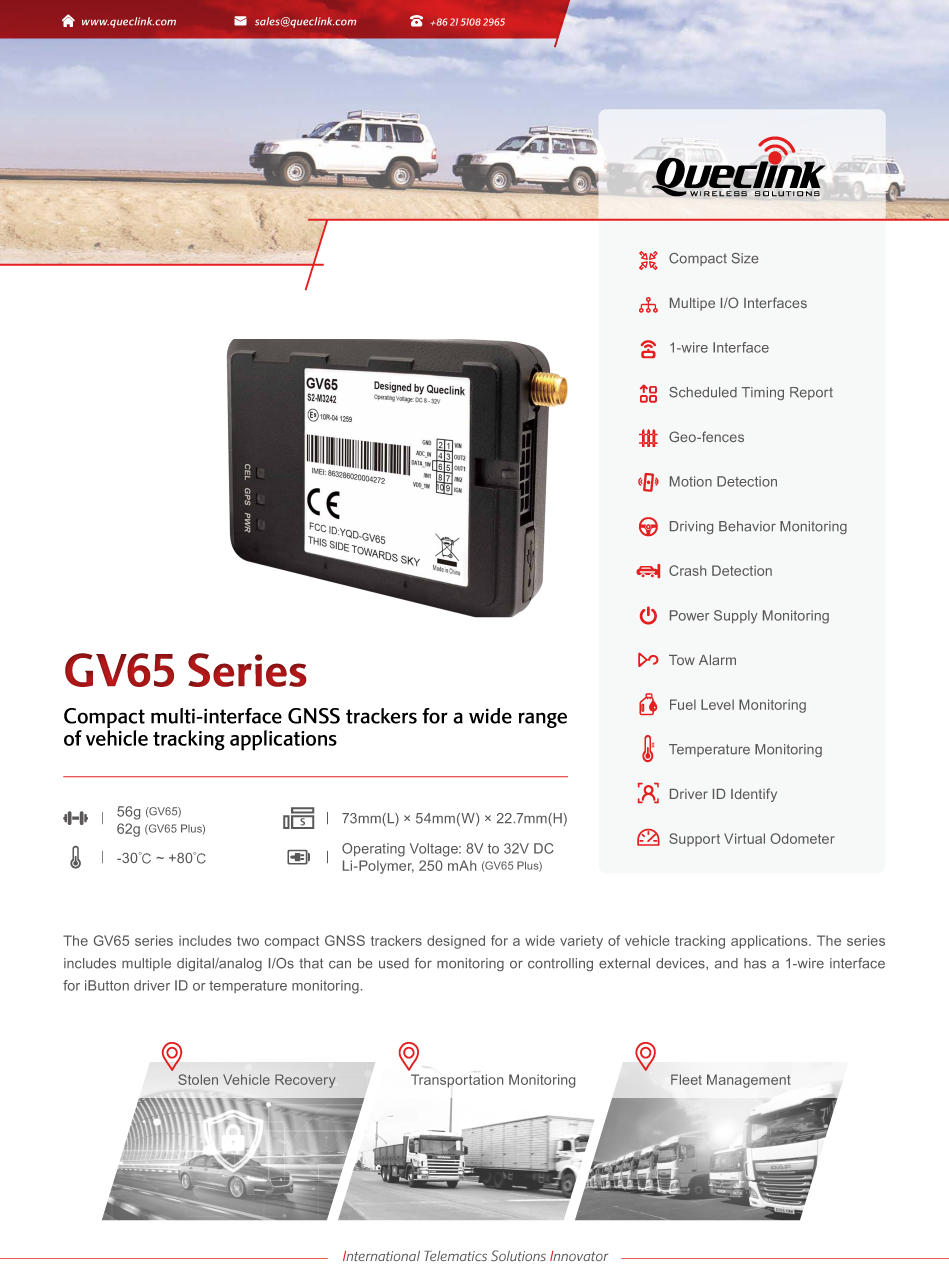 This screenshot has width=949, height=1288. I want to click on Timing, so click(763, 393).
